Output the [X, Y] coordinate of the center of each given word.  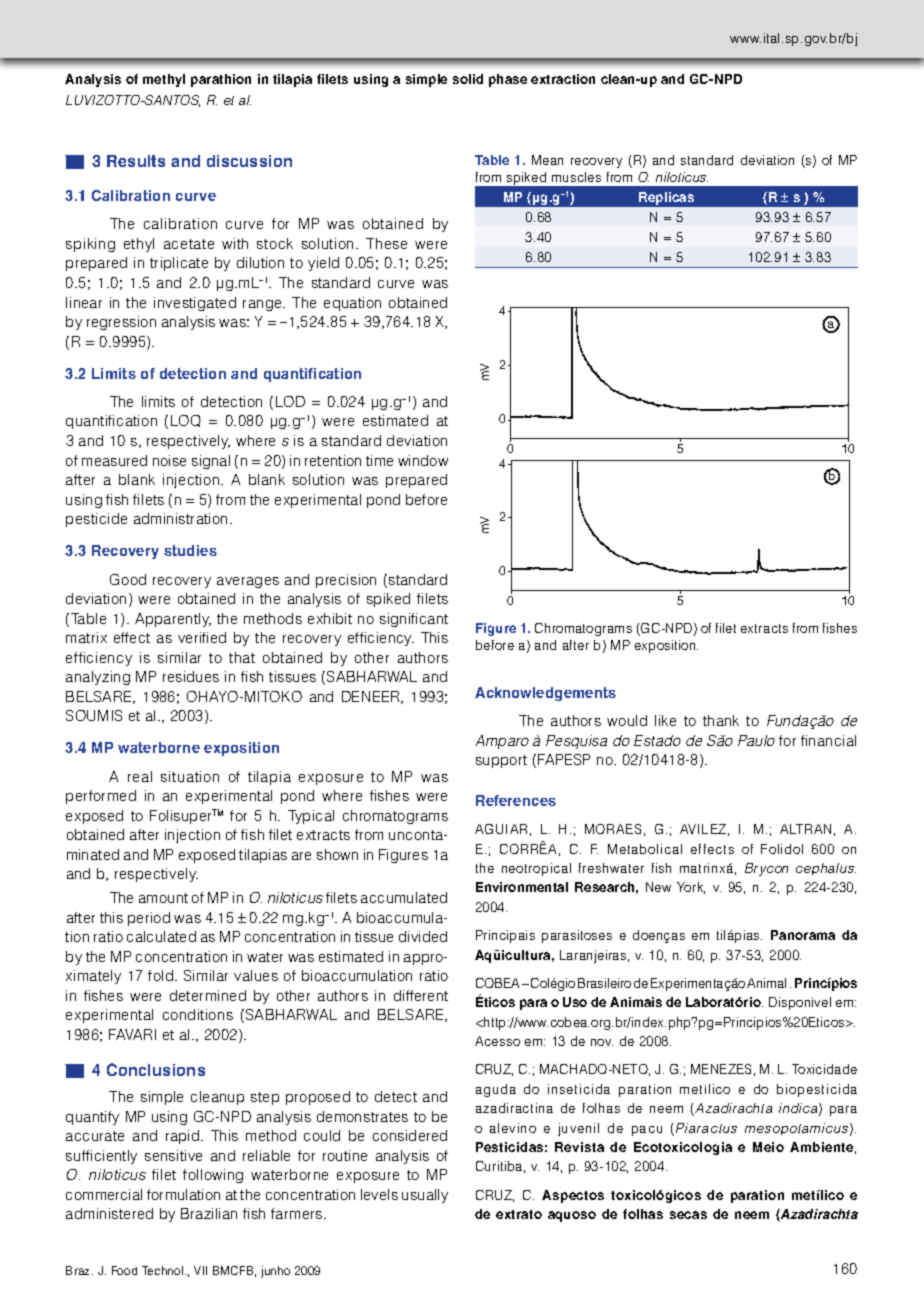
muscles [576, 177]
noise [169, 460]
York [691, 888]
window [423, 460]
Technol [164, 1270]
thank [721, 720]
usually [425, 1196]
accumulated [404, 897]
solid [468, 79]
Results [136, 161]
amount [163, 898]
